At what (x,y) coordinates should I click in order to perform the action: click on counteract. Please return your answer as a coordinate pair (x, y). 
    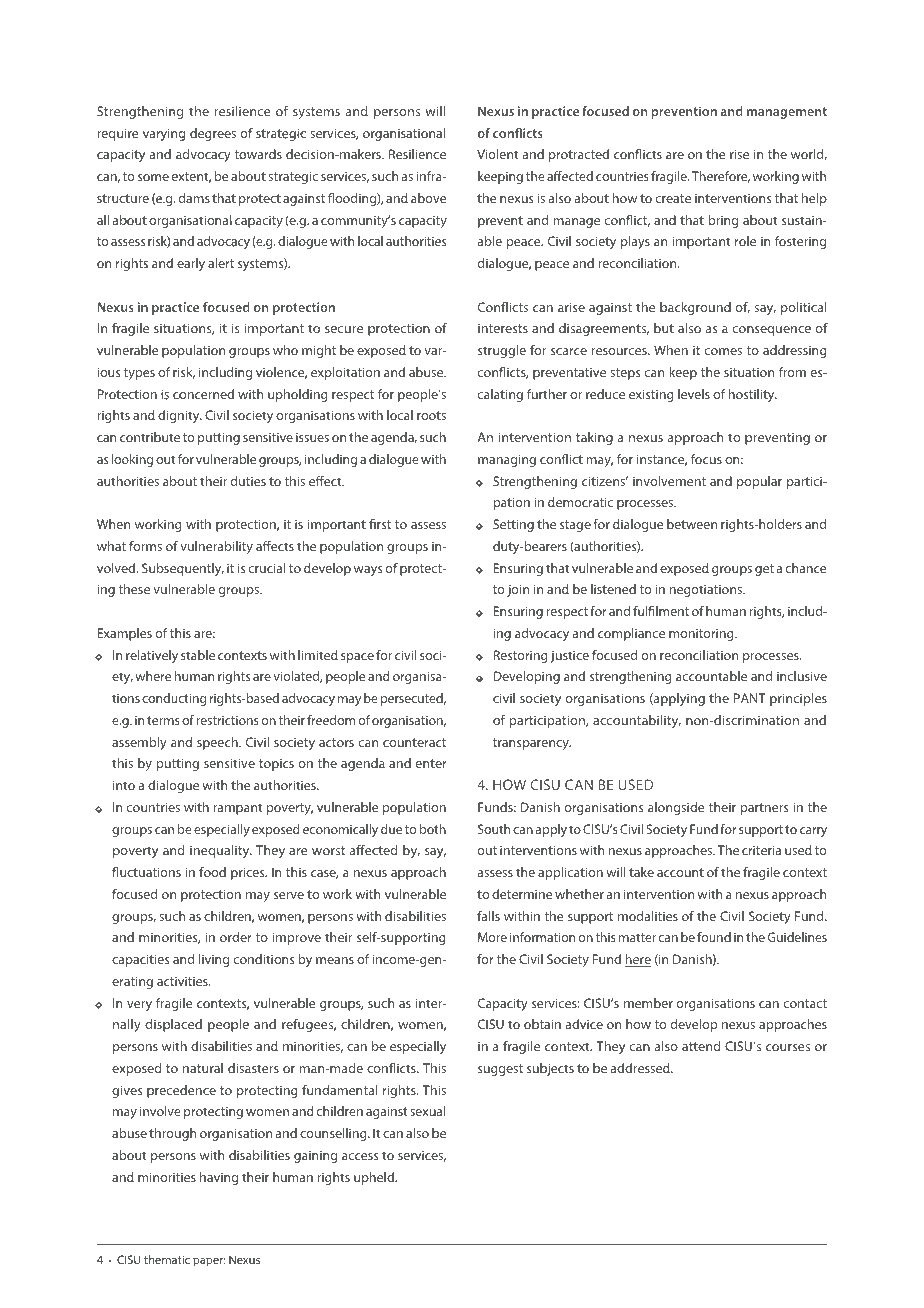
    Looking at the image, I should click on (414, 742).
